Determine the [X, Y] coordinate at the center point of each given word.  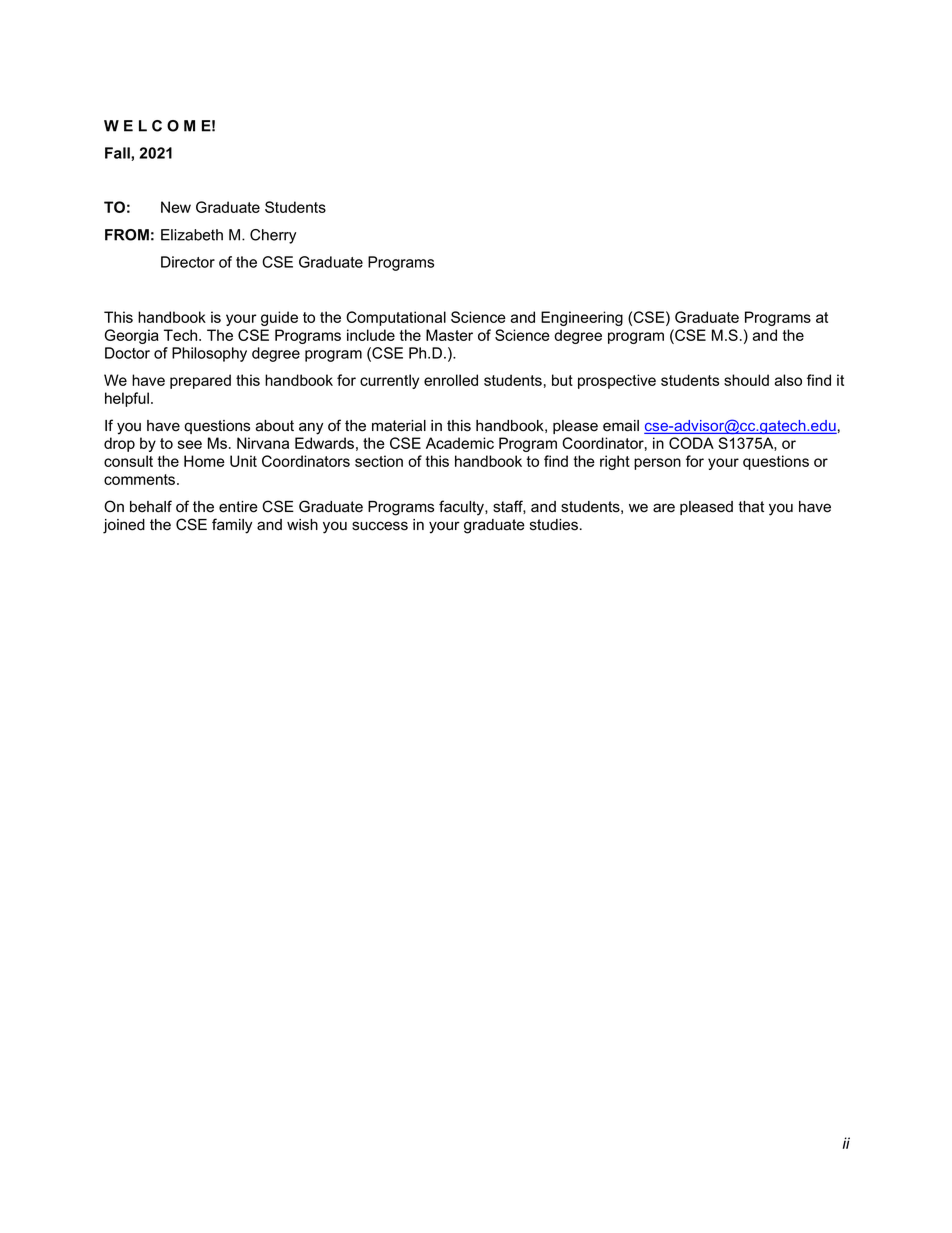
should [746, 380]
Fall [118, 153]
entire [238, 507]
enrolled [451, 380]
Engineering [582, 318]
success [380, 526]
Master [449, 335]
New [176, 207]
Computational [396, 318]
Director [188, 262]
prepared [200, 381]
